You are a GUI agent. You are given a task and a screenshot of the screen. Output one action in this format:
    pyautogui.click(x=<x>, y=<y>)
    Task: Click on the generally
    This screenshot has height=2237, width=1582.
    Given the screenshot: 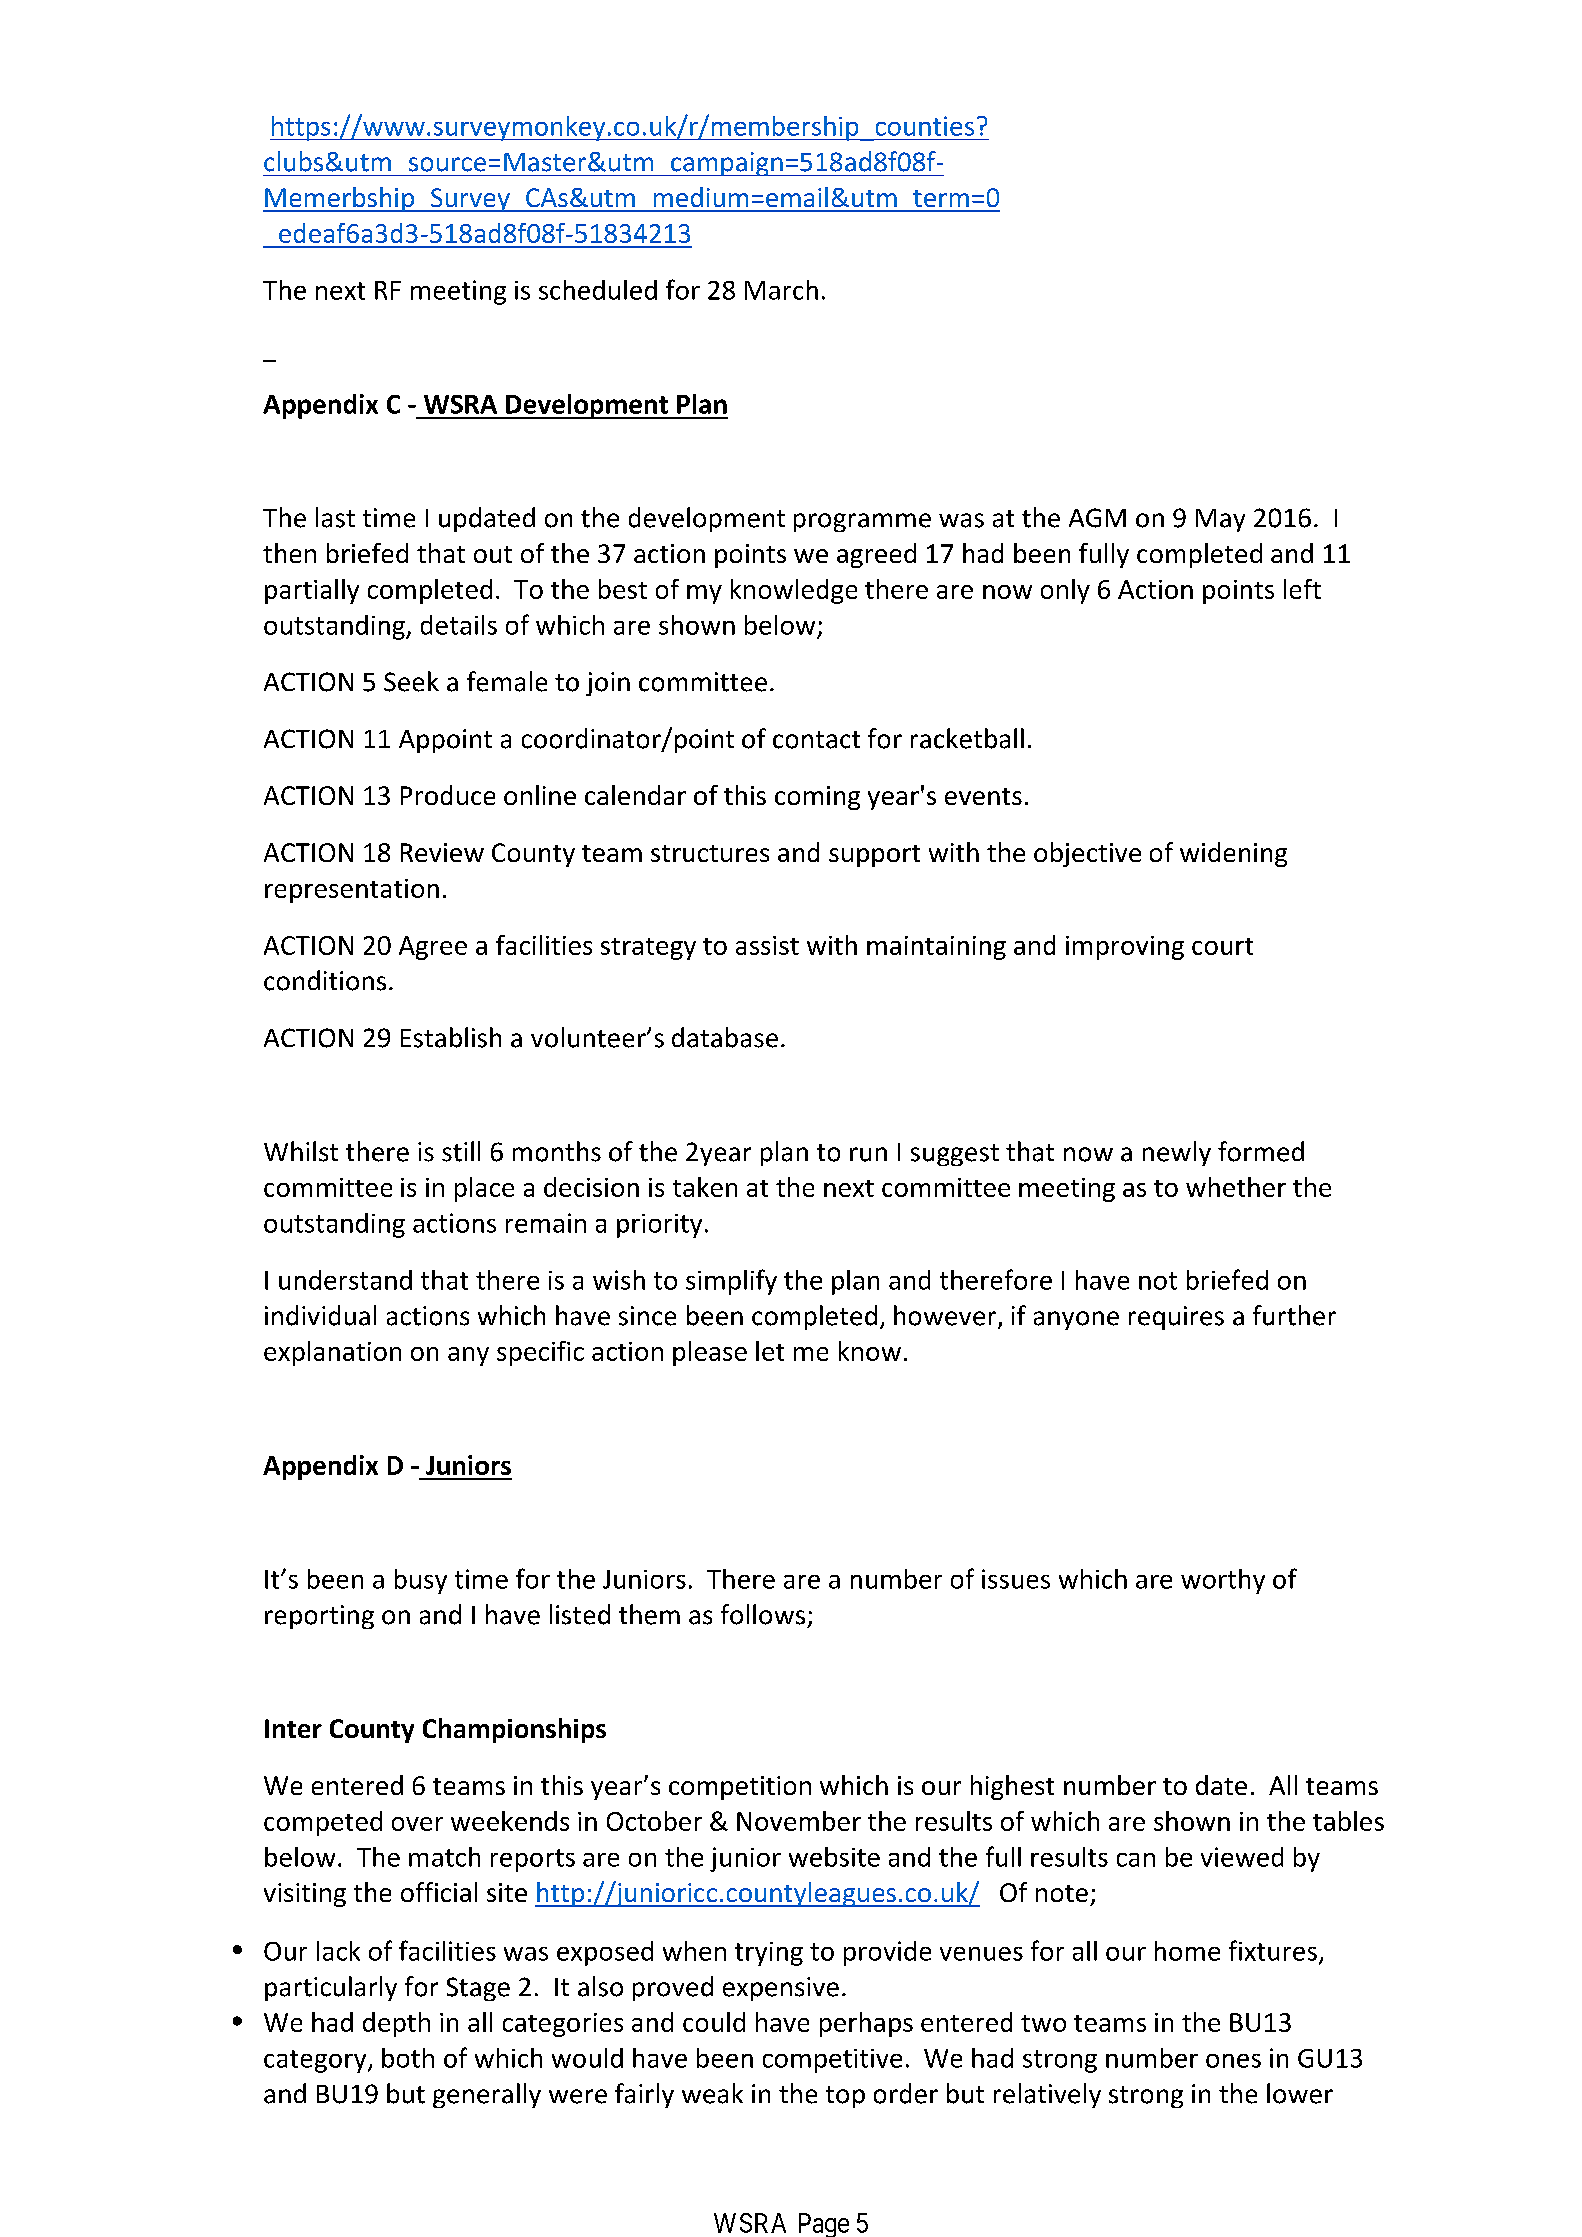 What is the action you would take?
    pyautogui.click(x=487, y=2095)
